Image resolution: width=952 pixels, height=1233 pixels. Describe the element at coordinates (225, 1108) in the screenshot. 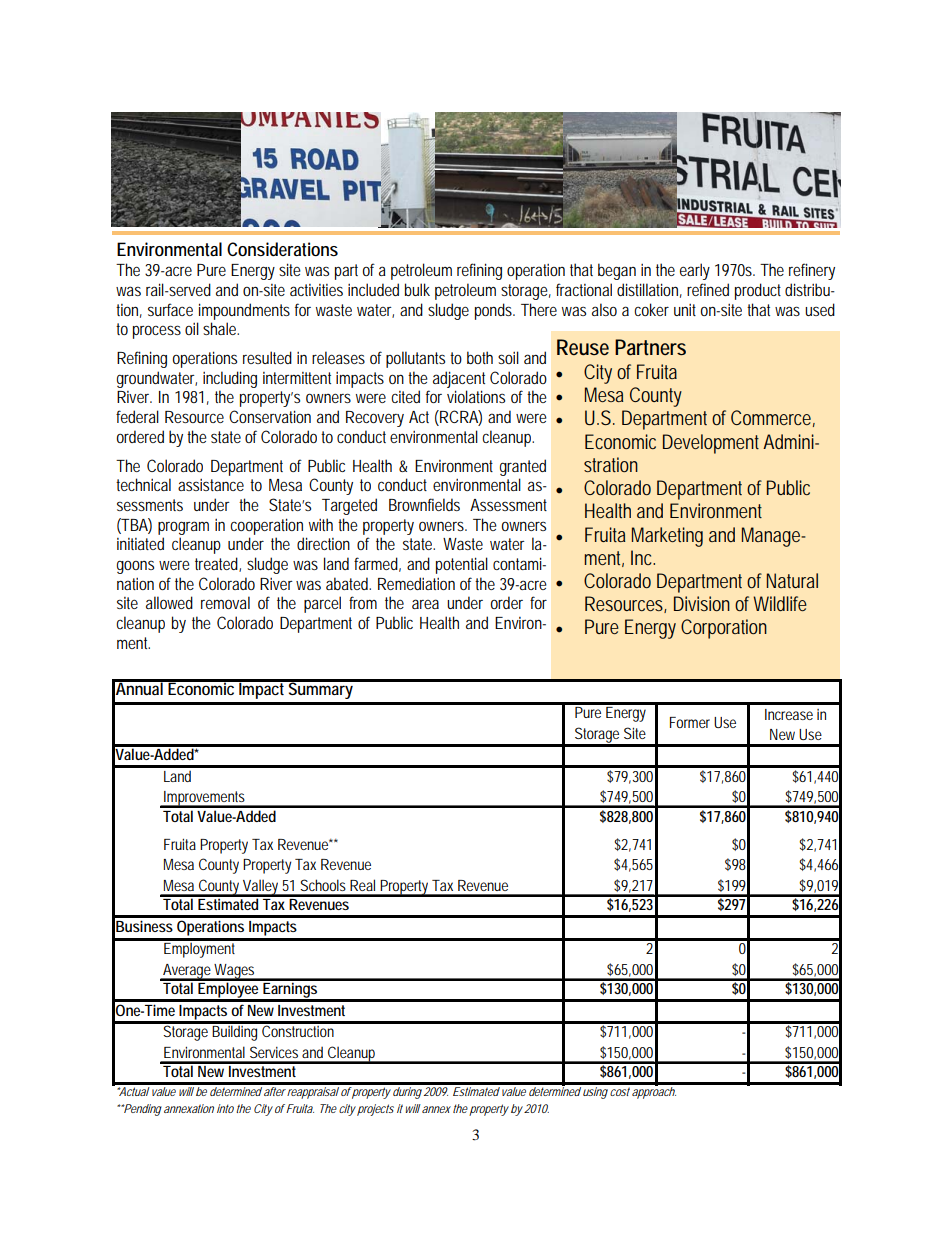

I see `into` at that location.
